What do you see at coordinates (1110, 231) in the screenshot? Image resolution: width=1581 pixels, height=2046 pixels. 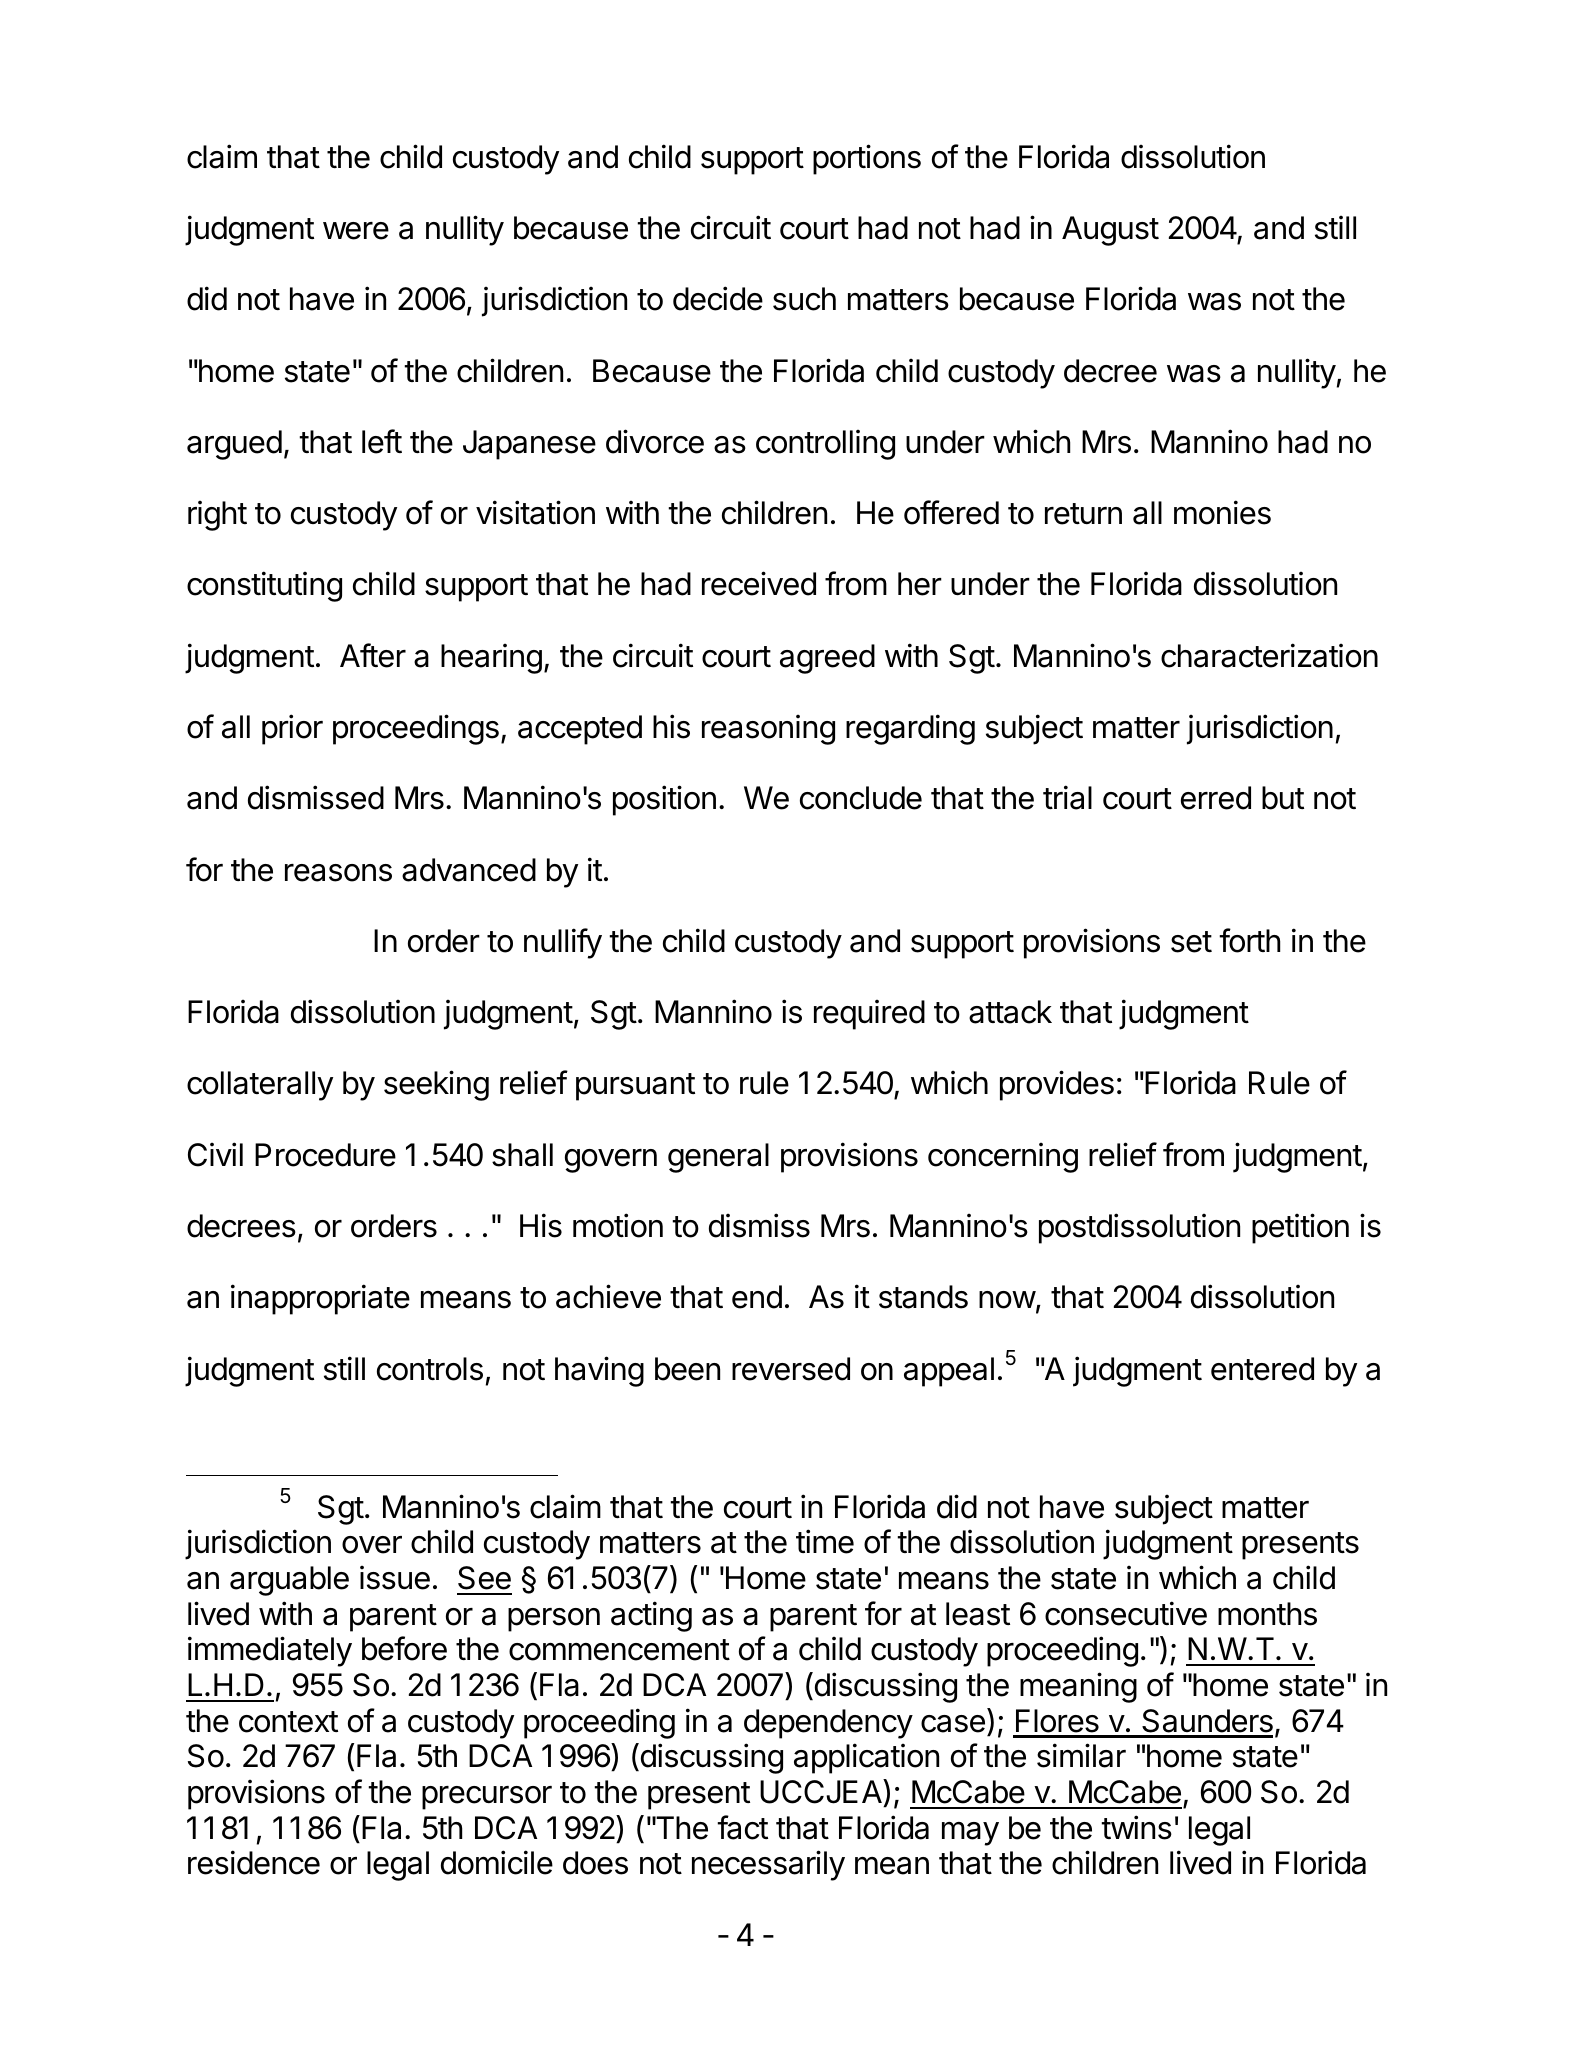 I see `August` at bounding box center [1110, 231].
